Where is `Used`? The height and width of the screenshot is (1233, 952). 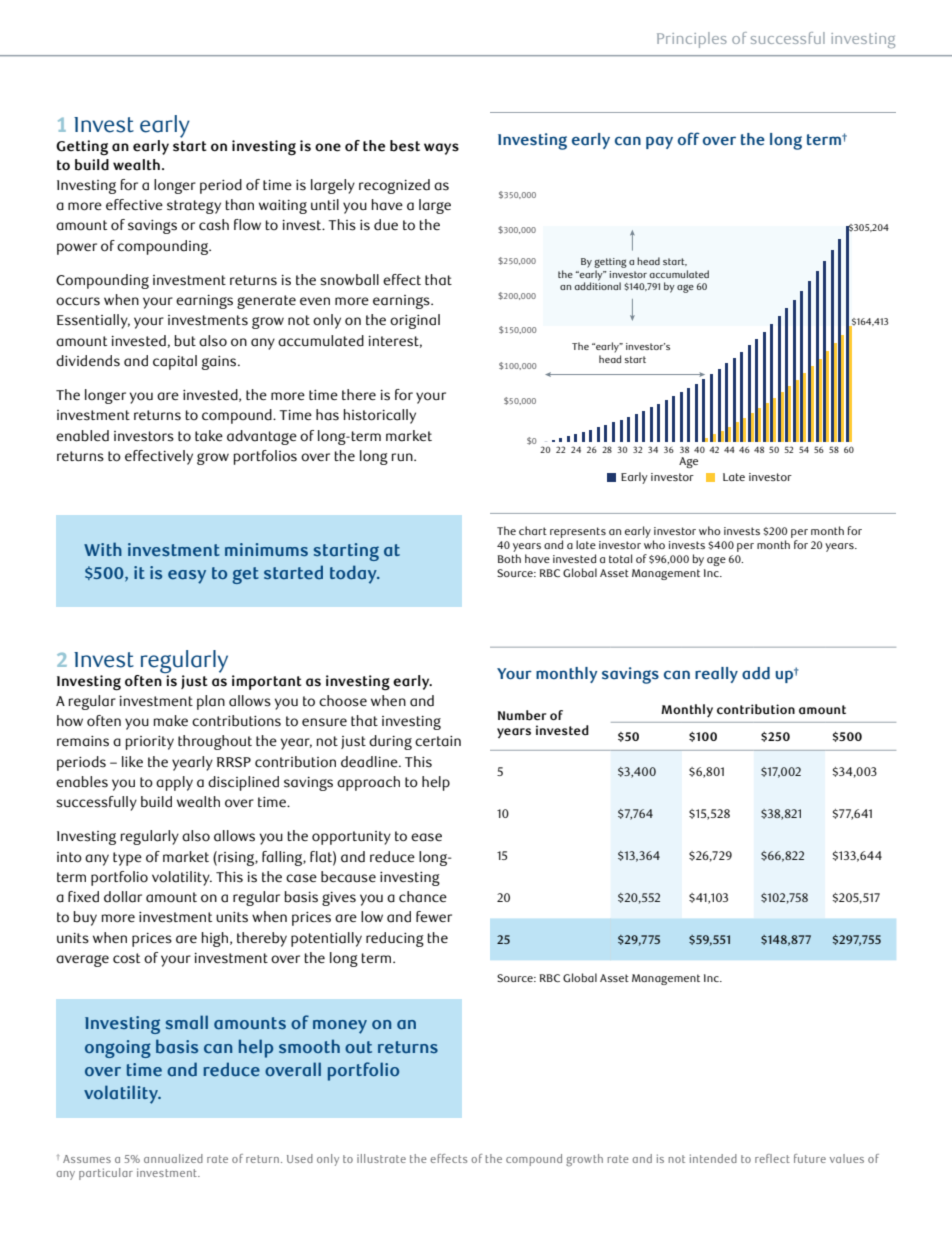 Used is located at coordinates (300, 1158).
